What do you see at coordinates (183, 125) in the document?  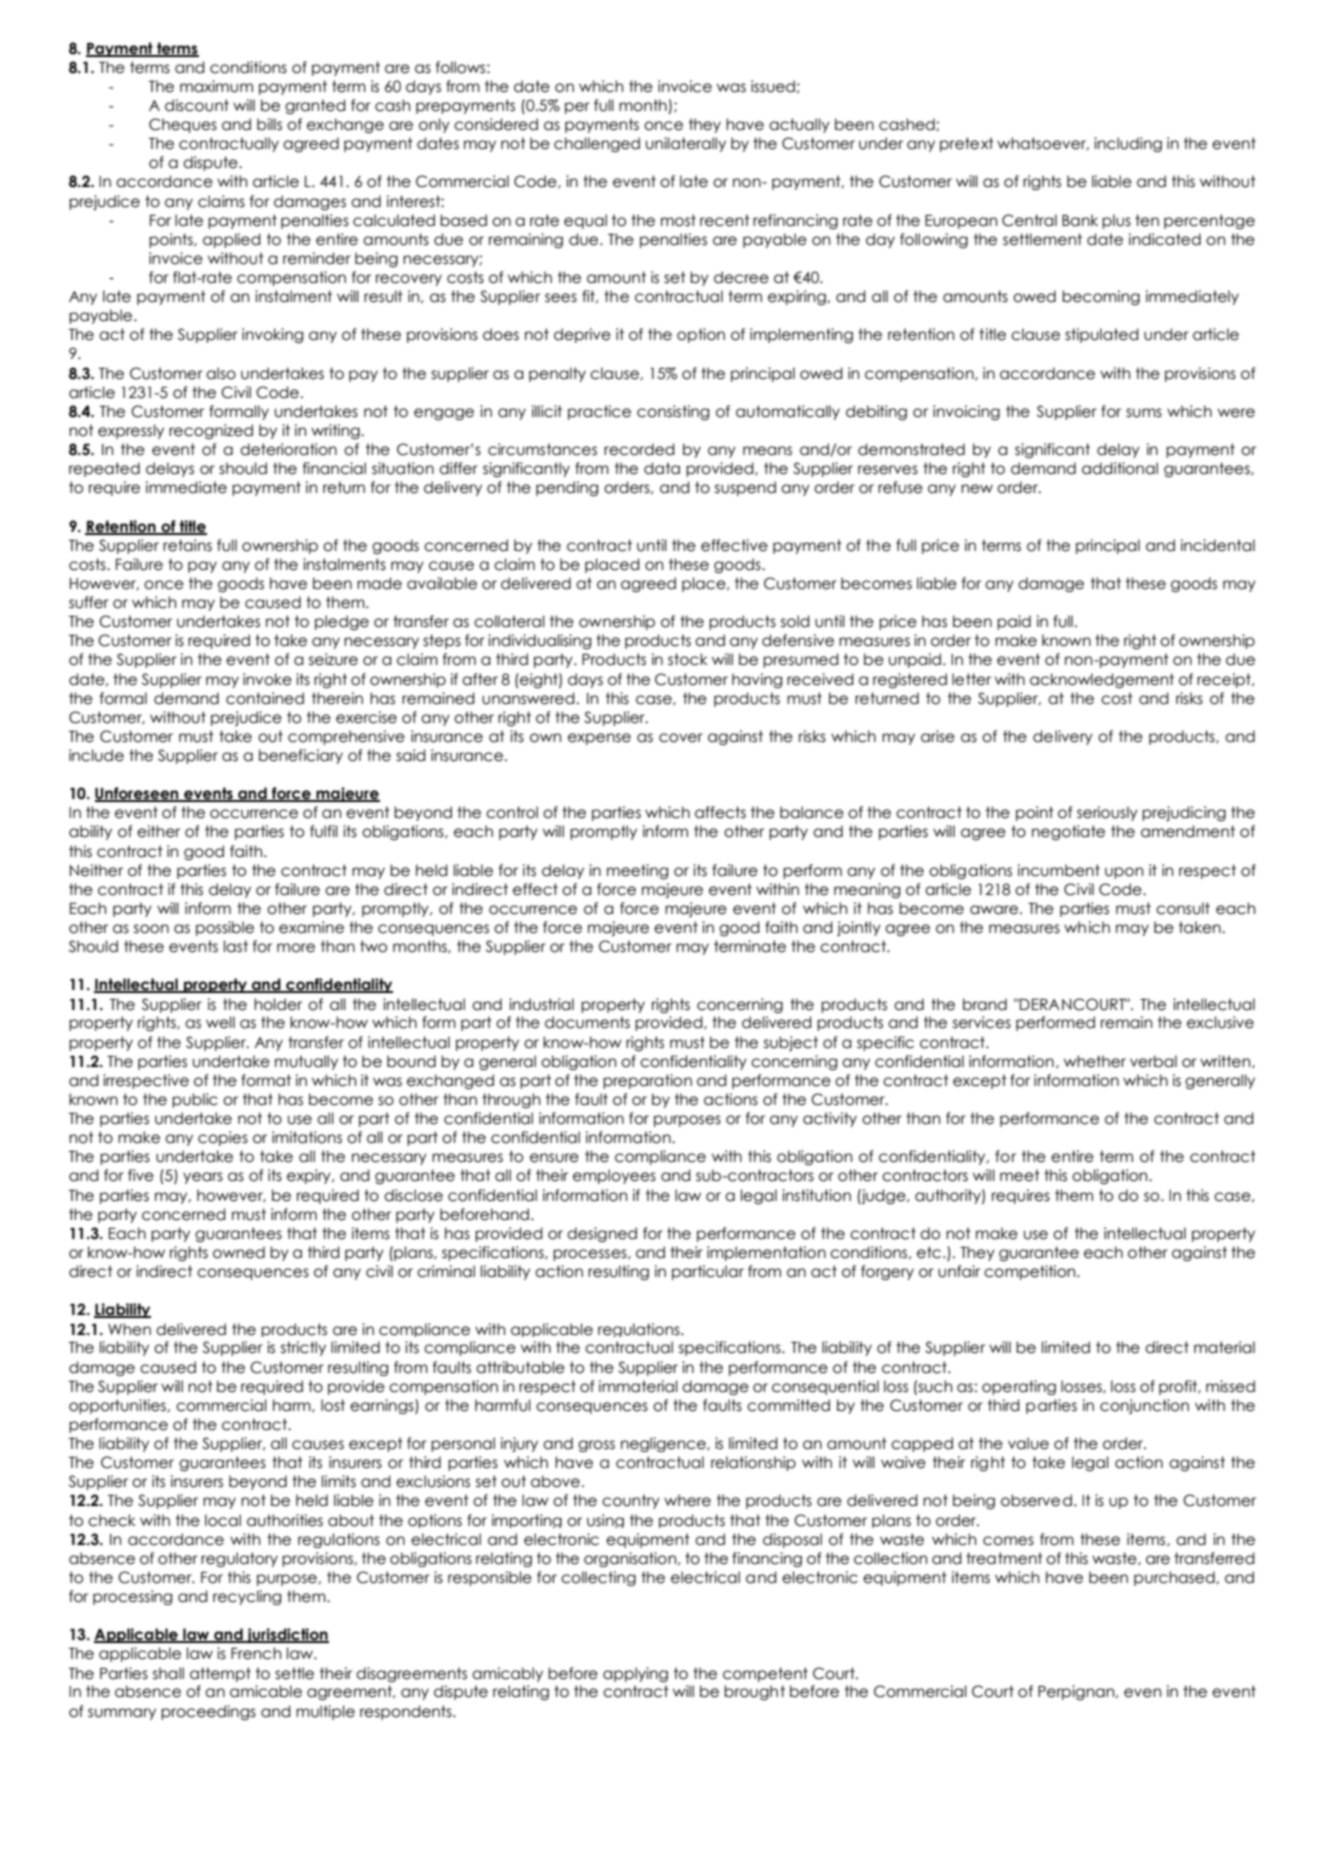 I see `Cheques` at bounding box center [183, 125].
